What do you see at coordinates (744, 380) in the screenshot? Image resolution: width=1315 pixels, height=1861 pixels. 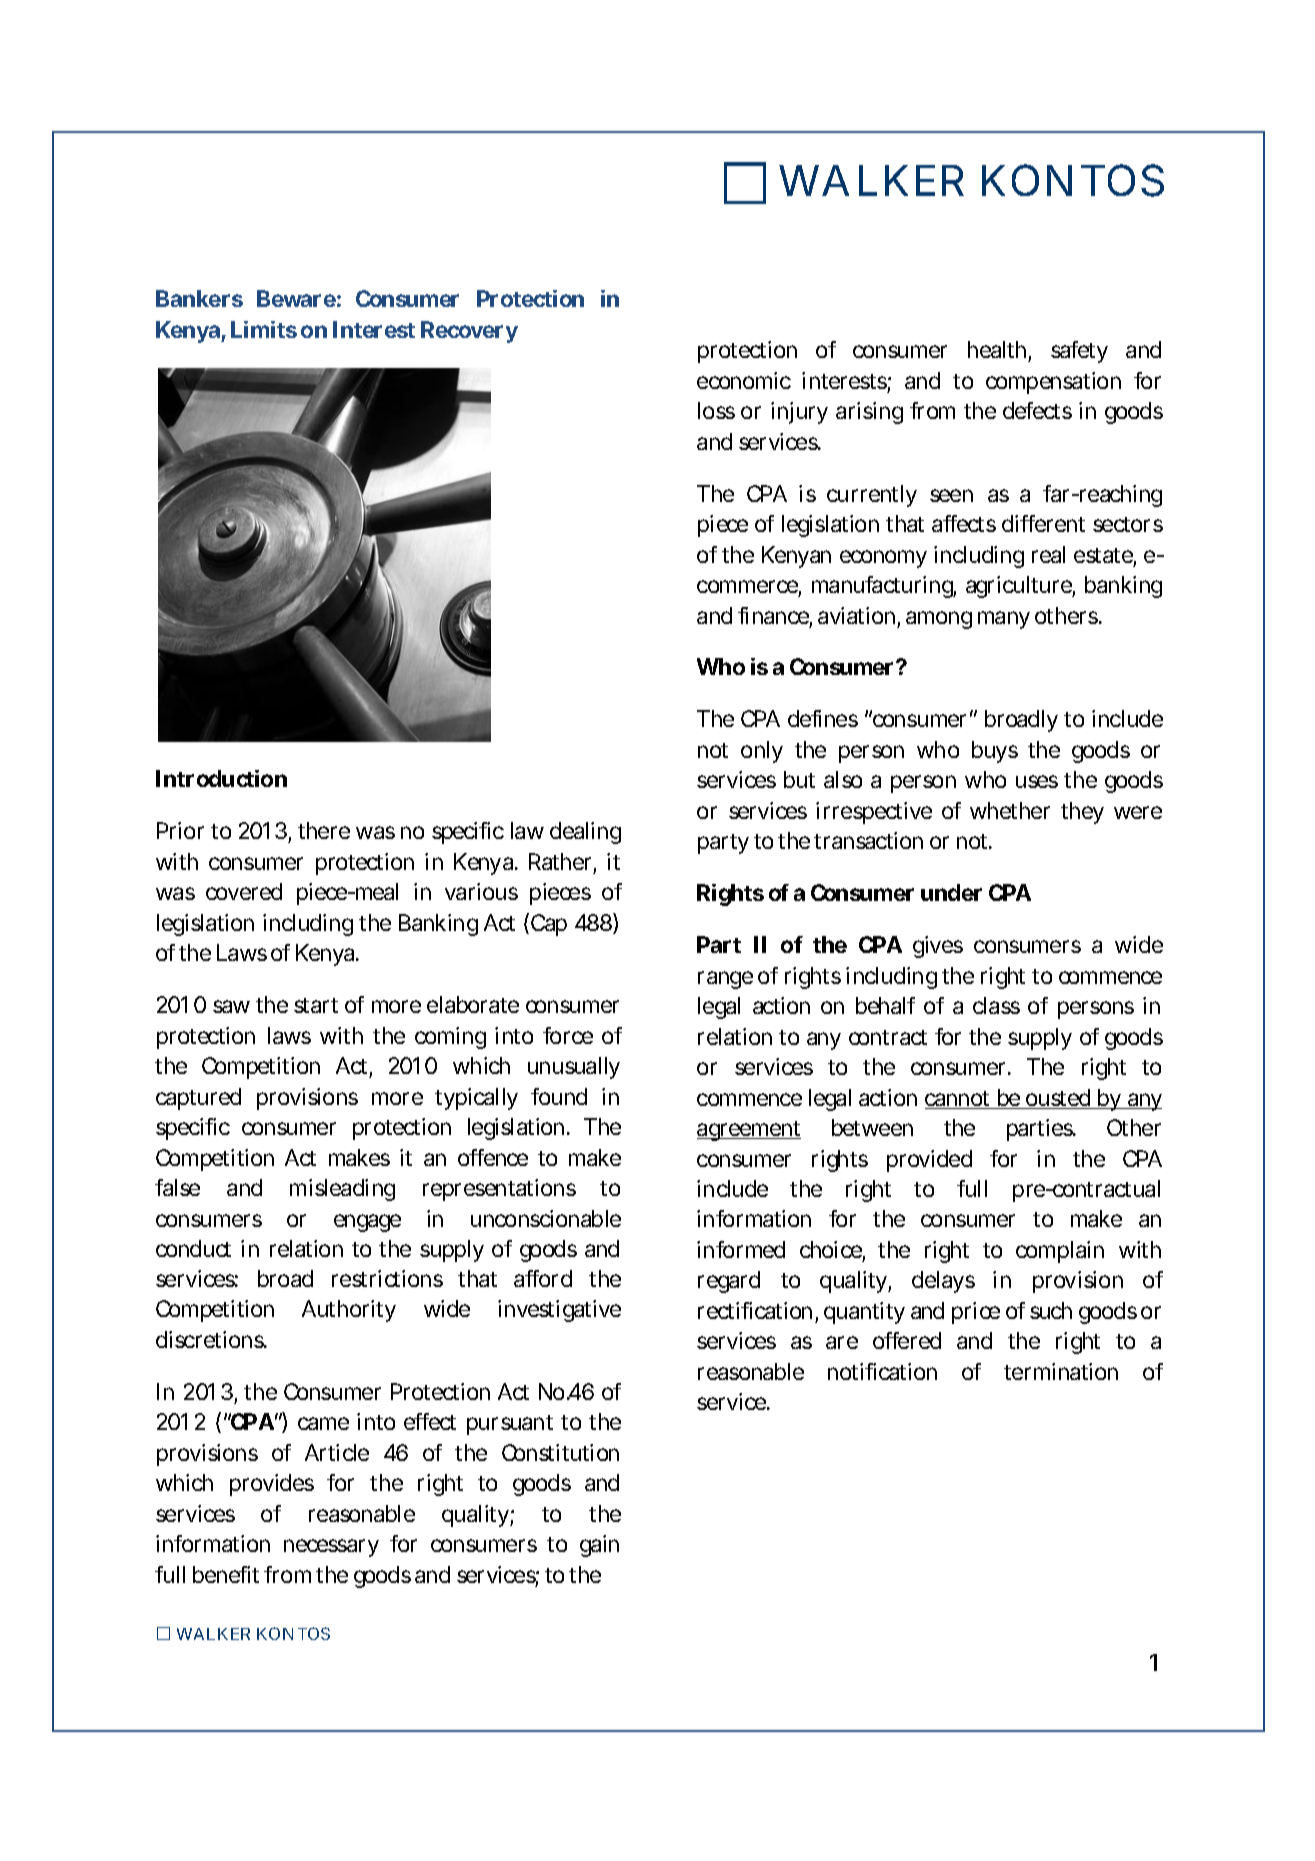 I see `economic` at bounding box center [744, 380].
